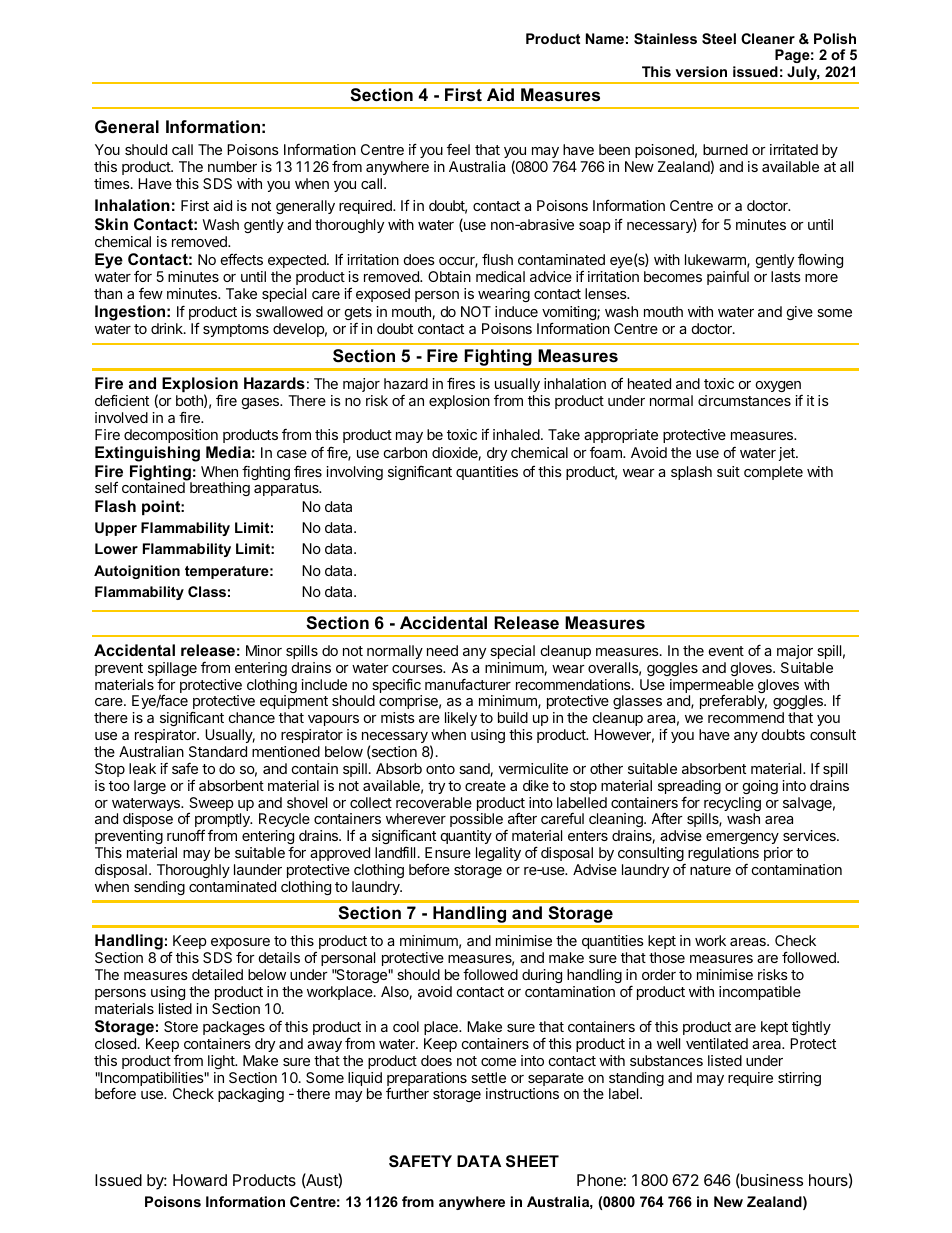 The image size is (952, 1233). Describe the element at coordinates (516, 311) in the image. I see `induce` at that location.
